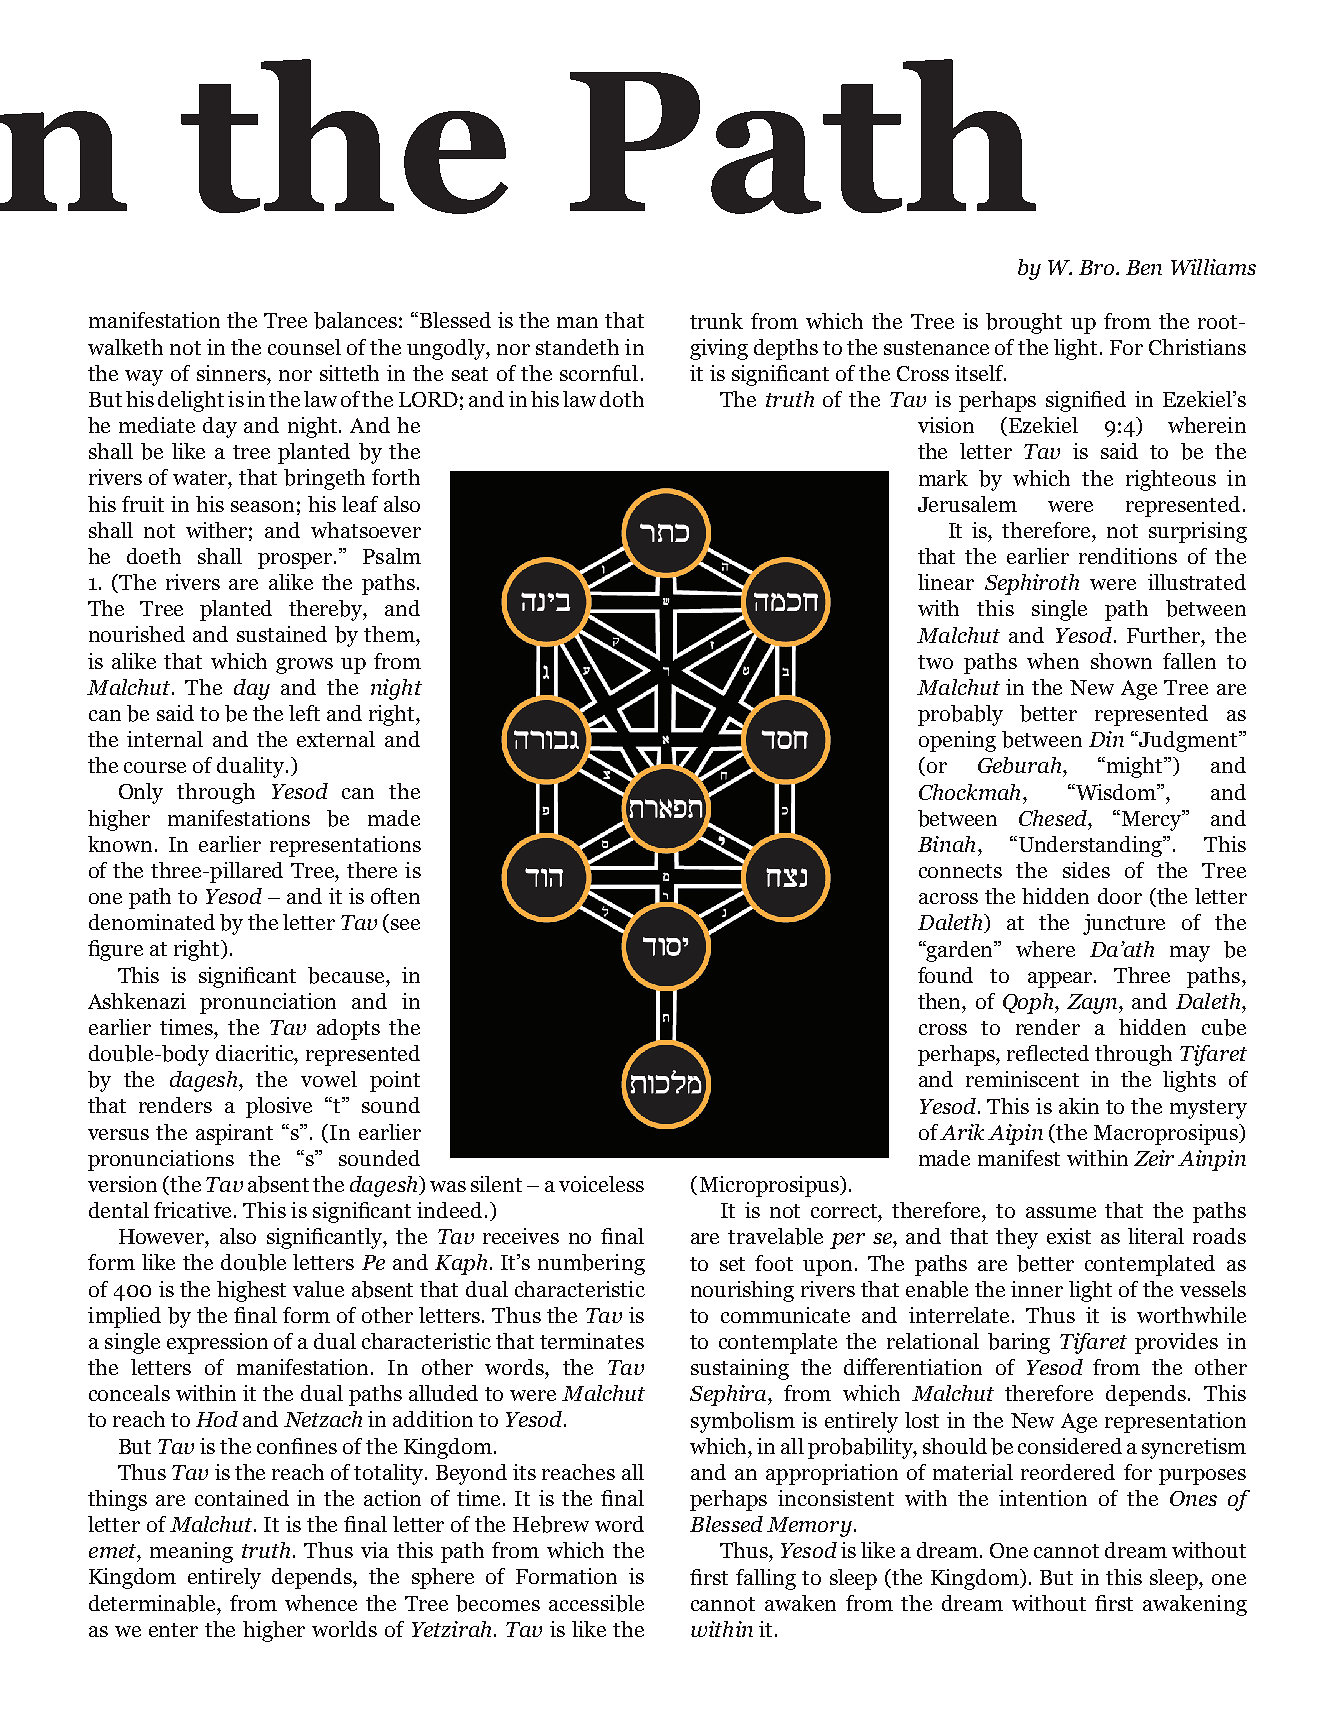 This screenshot has height=1727, width=1335. I want to click on brought, so click(1024, 323).
